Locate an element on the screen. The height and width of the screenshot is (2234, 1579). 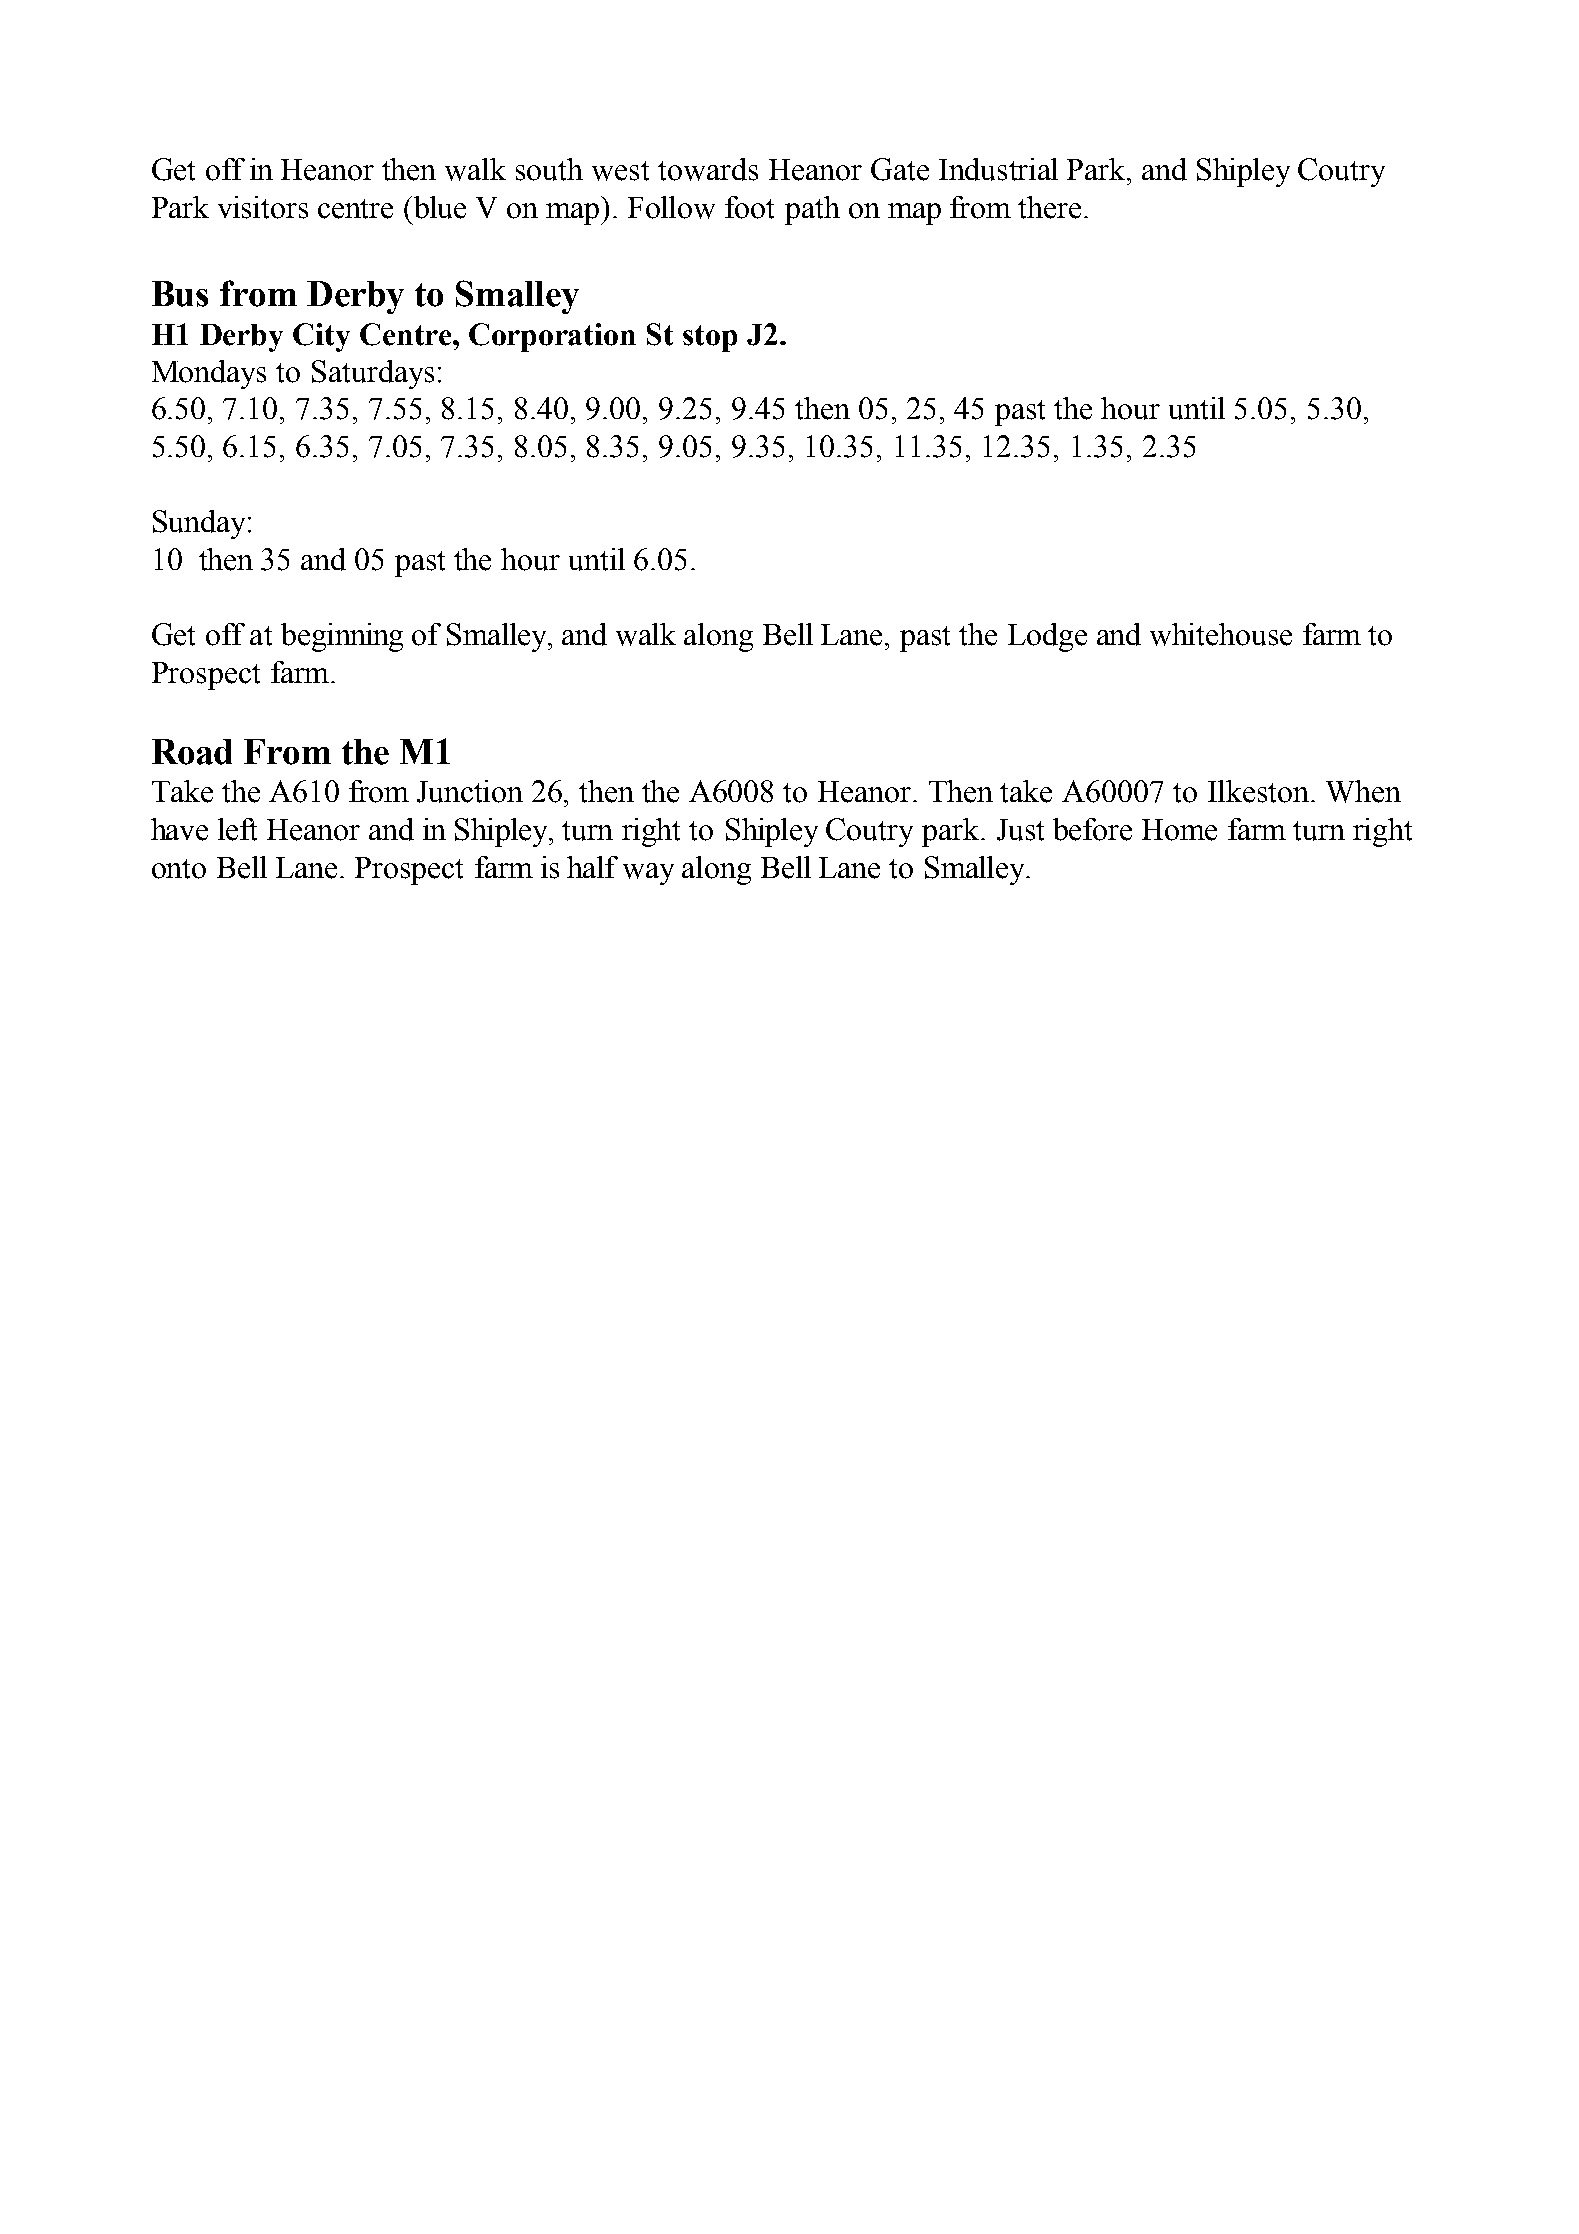
Lodge is located at coordinates (1047, 637).
